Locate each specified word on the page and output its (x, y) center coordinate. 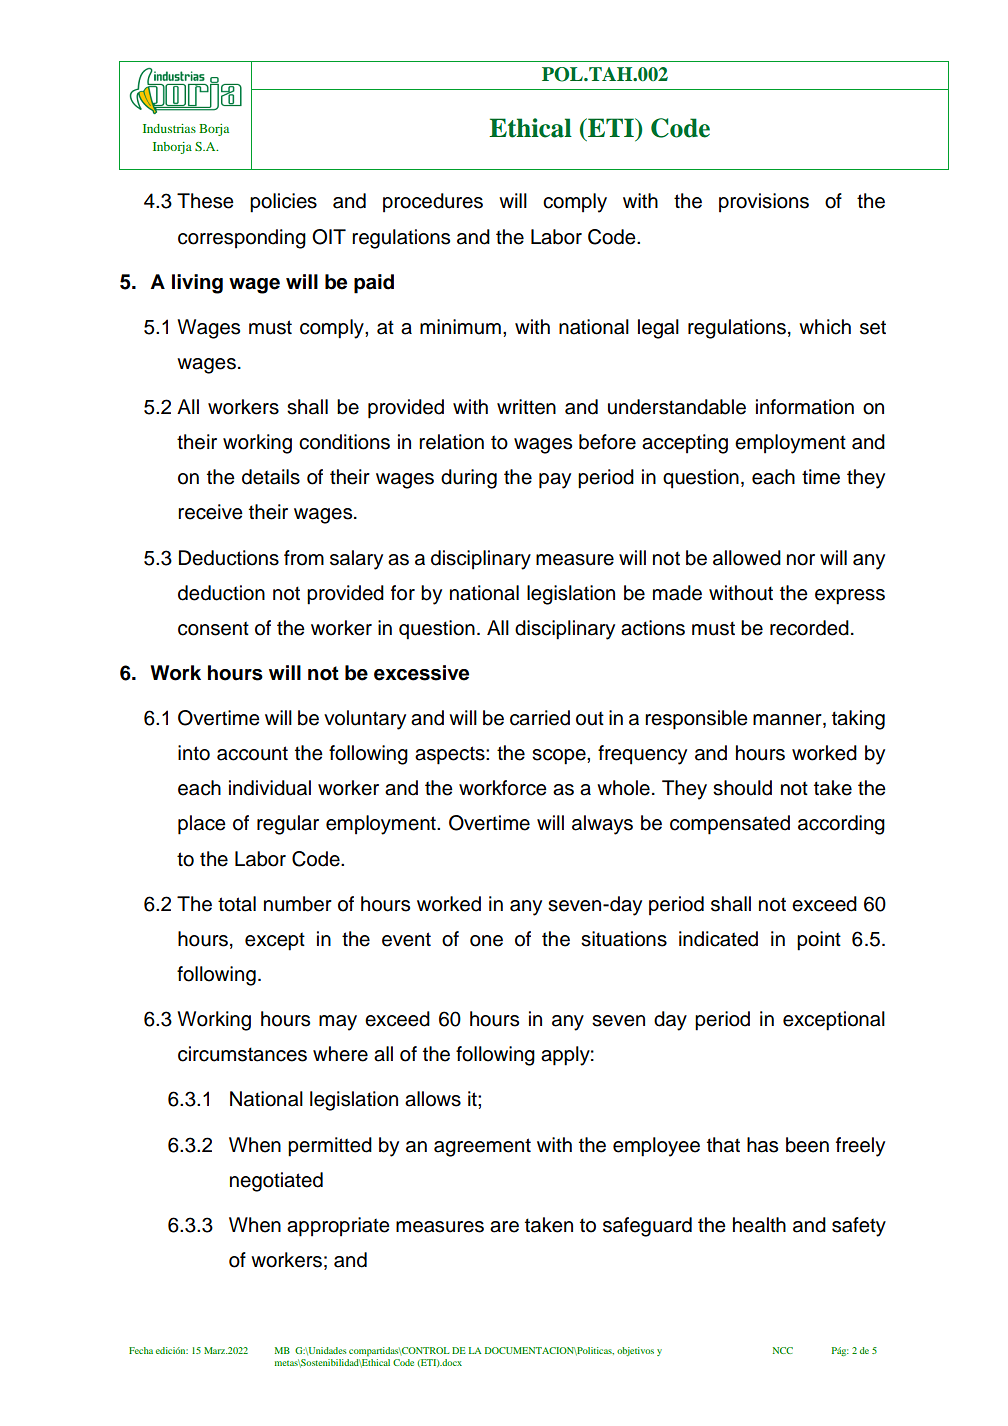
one (486, 941)
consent (213, 628)
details (271, 477)
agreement (482, 1147)
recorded (809, 628)
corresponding (242, 239)
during (469, 479)
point (819, 941)
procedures (433, 203)
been (807, 1145)
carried (540, 718)
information (805, 407)
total (237, 904)
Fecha (141, 1350)
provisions (764, 203)
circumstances (242, 1054)
